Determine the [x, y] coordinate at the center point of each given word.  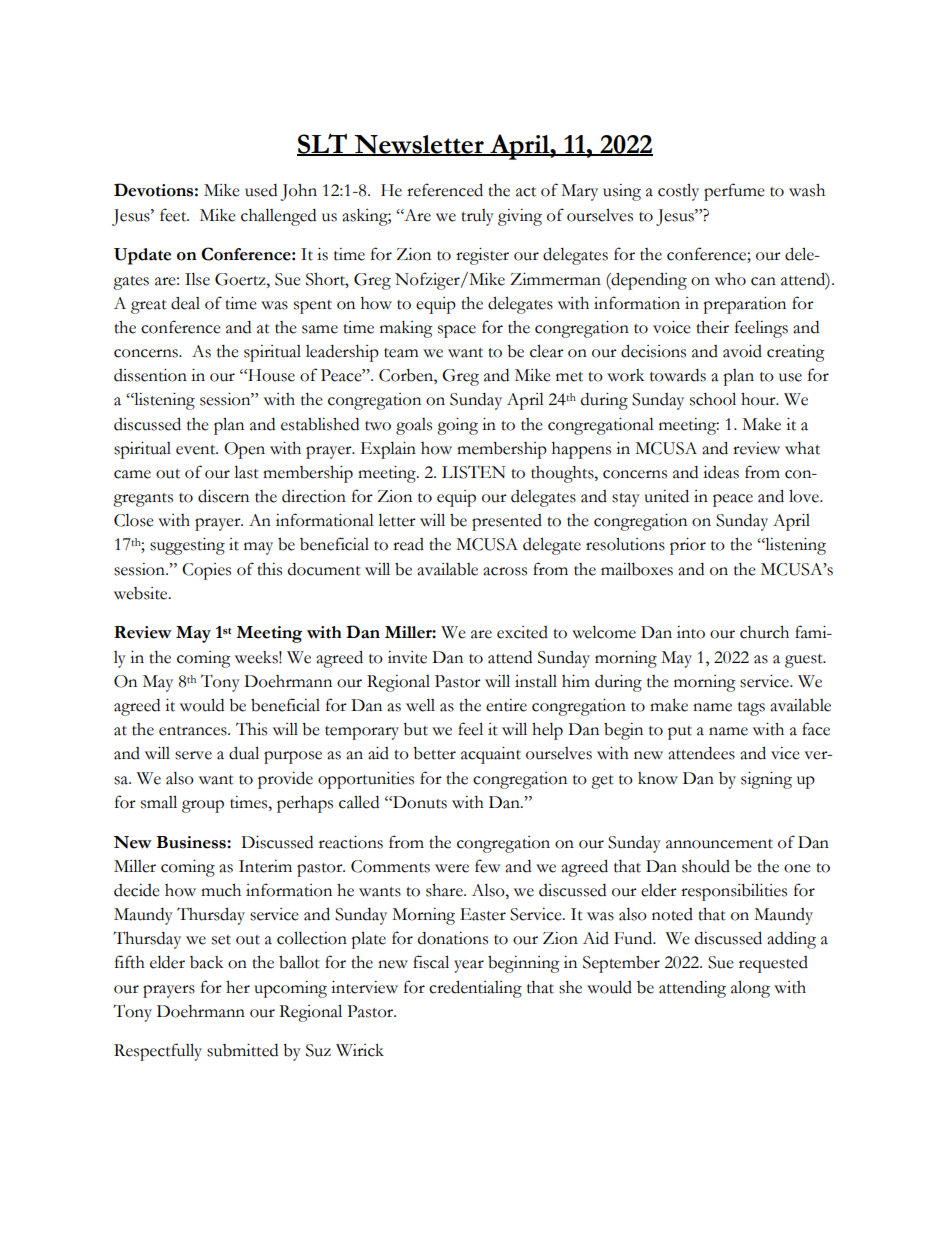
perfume [734, 192]
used [261, 190]
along [750, 989]
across [505, 571]
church [764, 632]
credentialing [475, 989]
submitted [242, 1050]
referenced [445, 190]
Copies [206, 571]
